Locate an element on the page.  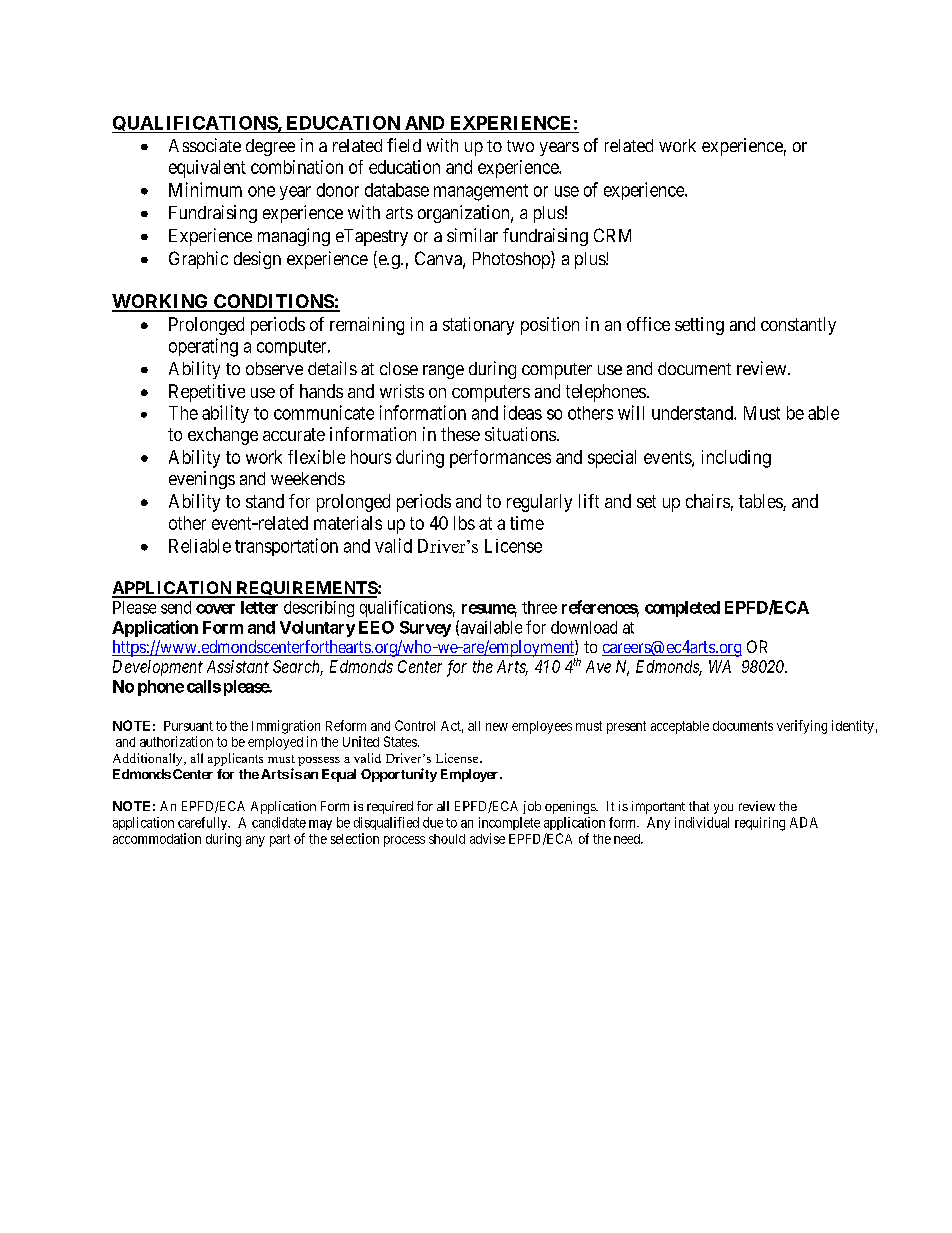
completed is located at coordinates (682, 609).
